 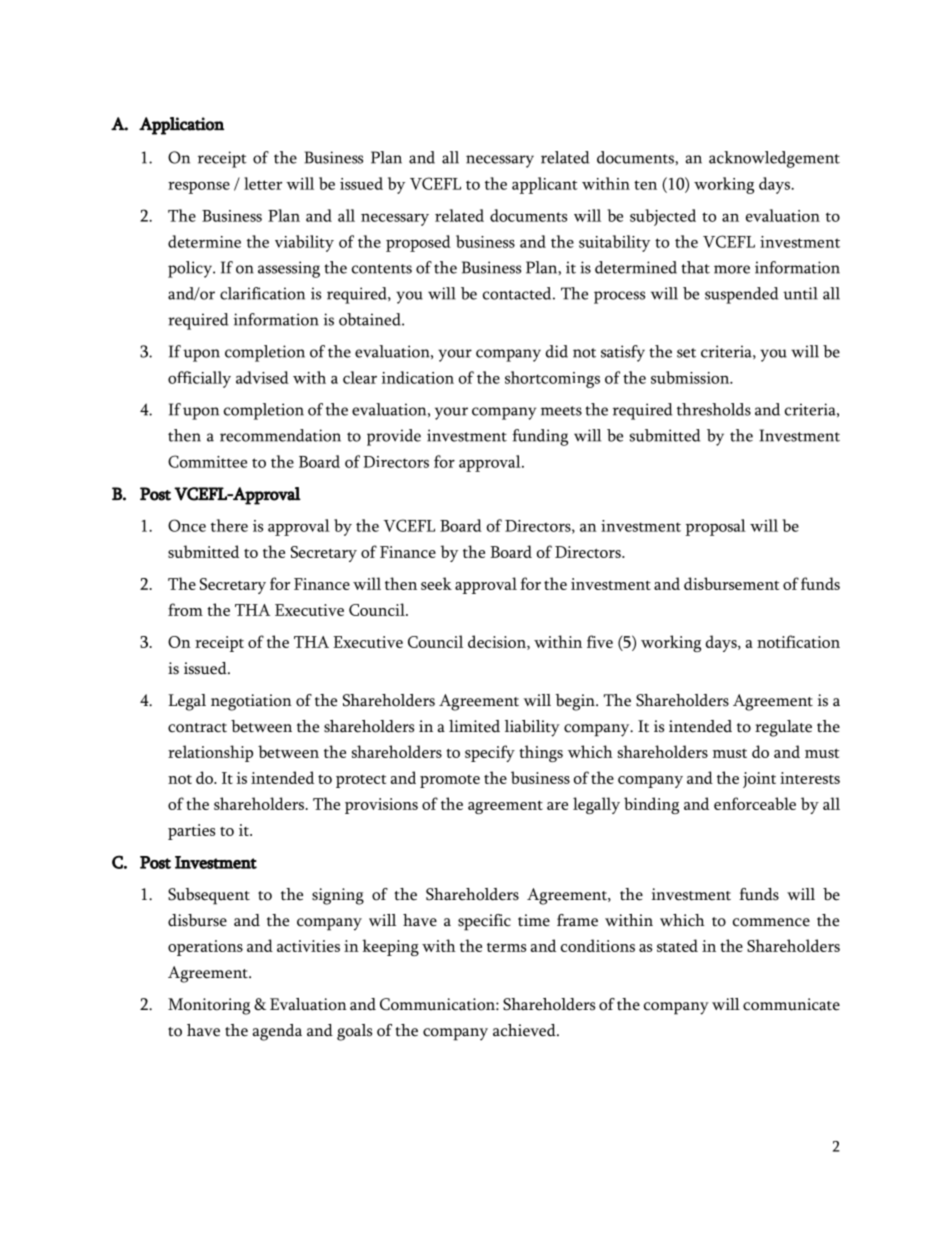 What do you see at coordinates (716, 527) in the screenshot?
I see `proposal` at bounding box center [716, 527].
